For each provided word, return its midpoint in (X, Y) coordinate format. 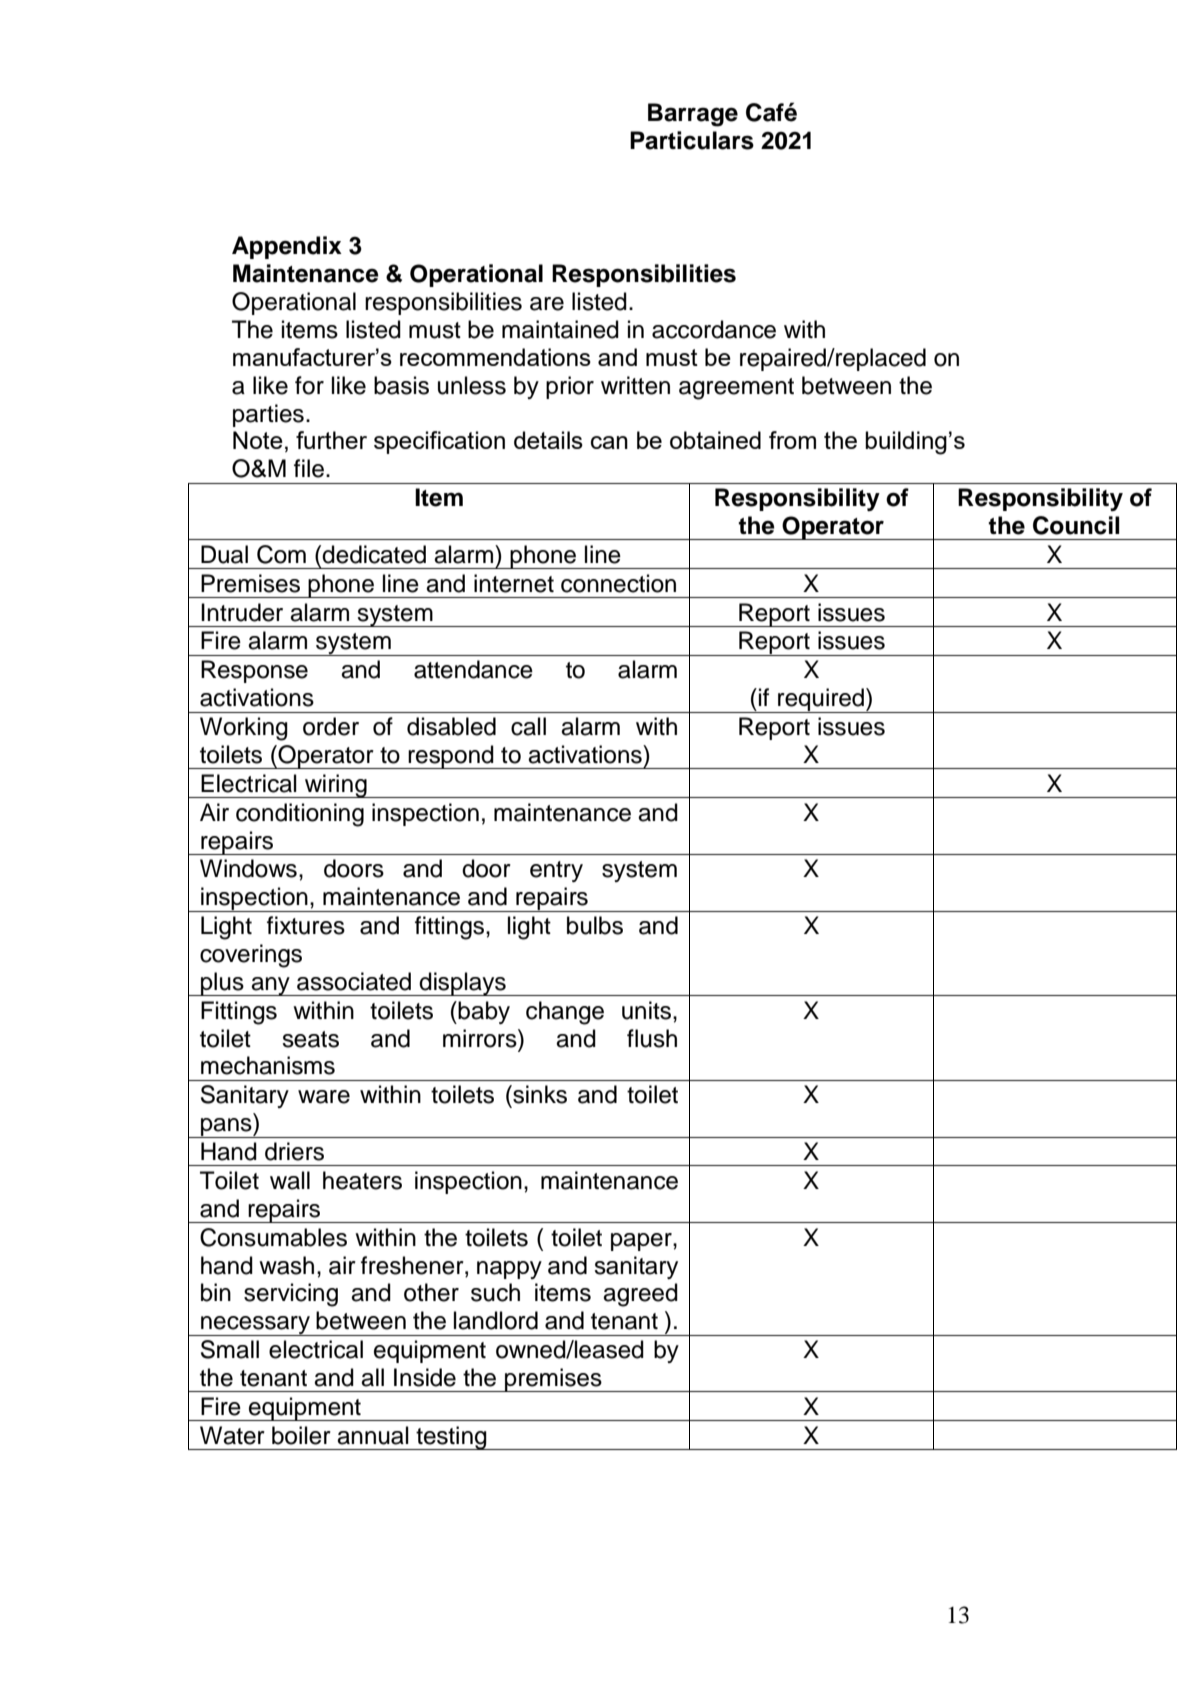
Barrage (693, 115)
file (309, 468)
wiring (336, 786)
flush (652, 1038)
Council (1076, 525)
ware (324, 1097)
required (821, 700)
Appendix (287, 247)
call (528, 726)
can (609, 442)
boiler (301, 1435)
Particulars (692, 140)
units (648, 1010)
